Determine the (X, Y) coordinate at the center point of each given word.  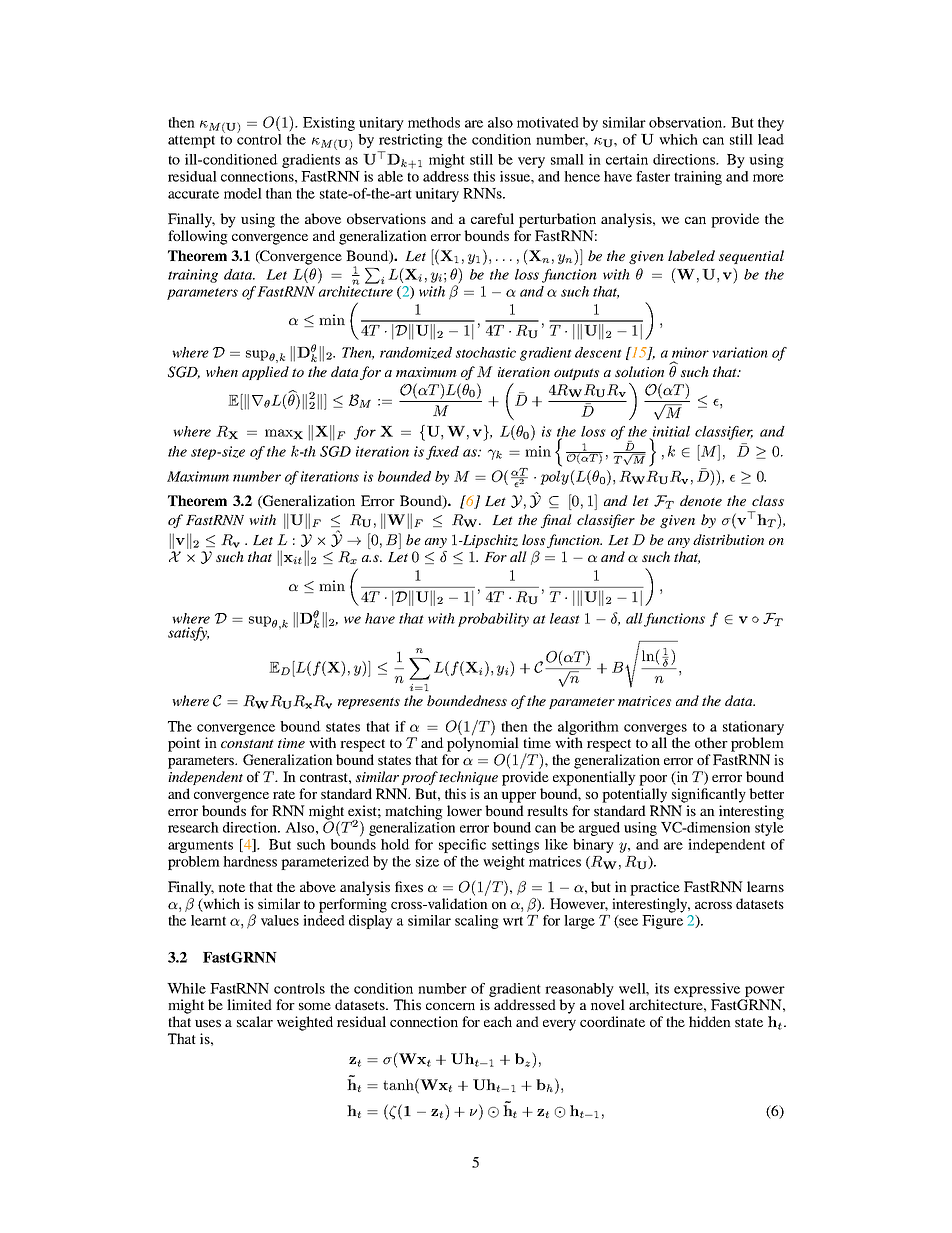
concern (450, 1006)
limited (249, 1004)
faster (653, 176)
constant (247, 743)
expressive (707, 990)
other (711, 742)
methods (434, 122)
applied (265, 373)
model (243, 193)
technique (468, 778)
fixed (442, 453)
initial (671, 431)
